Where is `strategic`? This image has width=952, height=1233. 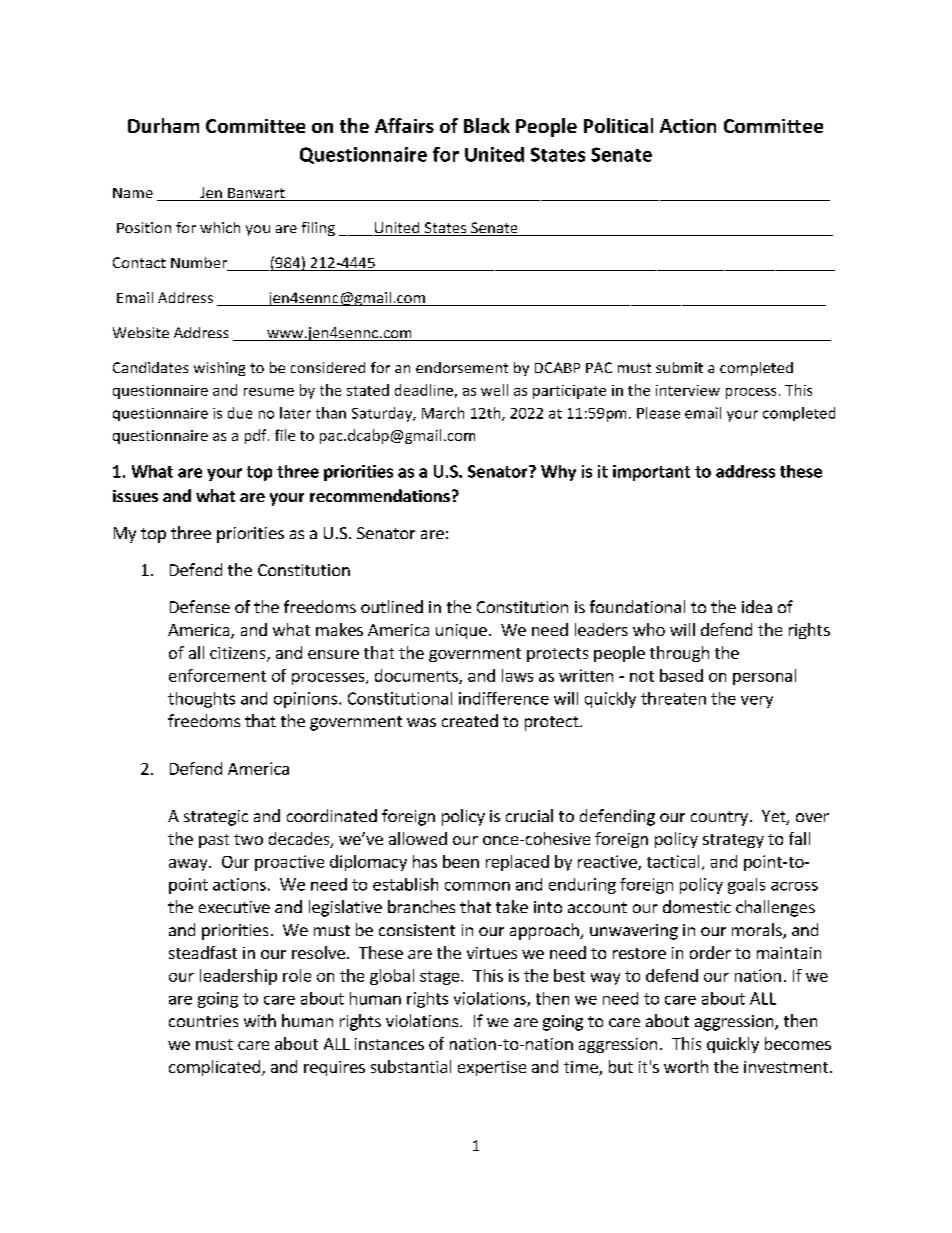
strategic is located at coordinates (216, 818).
